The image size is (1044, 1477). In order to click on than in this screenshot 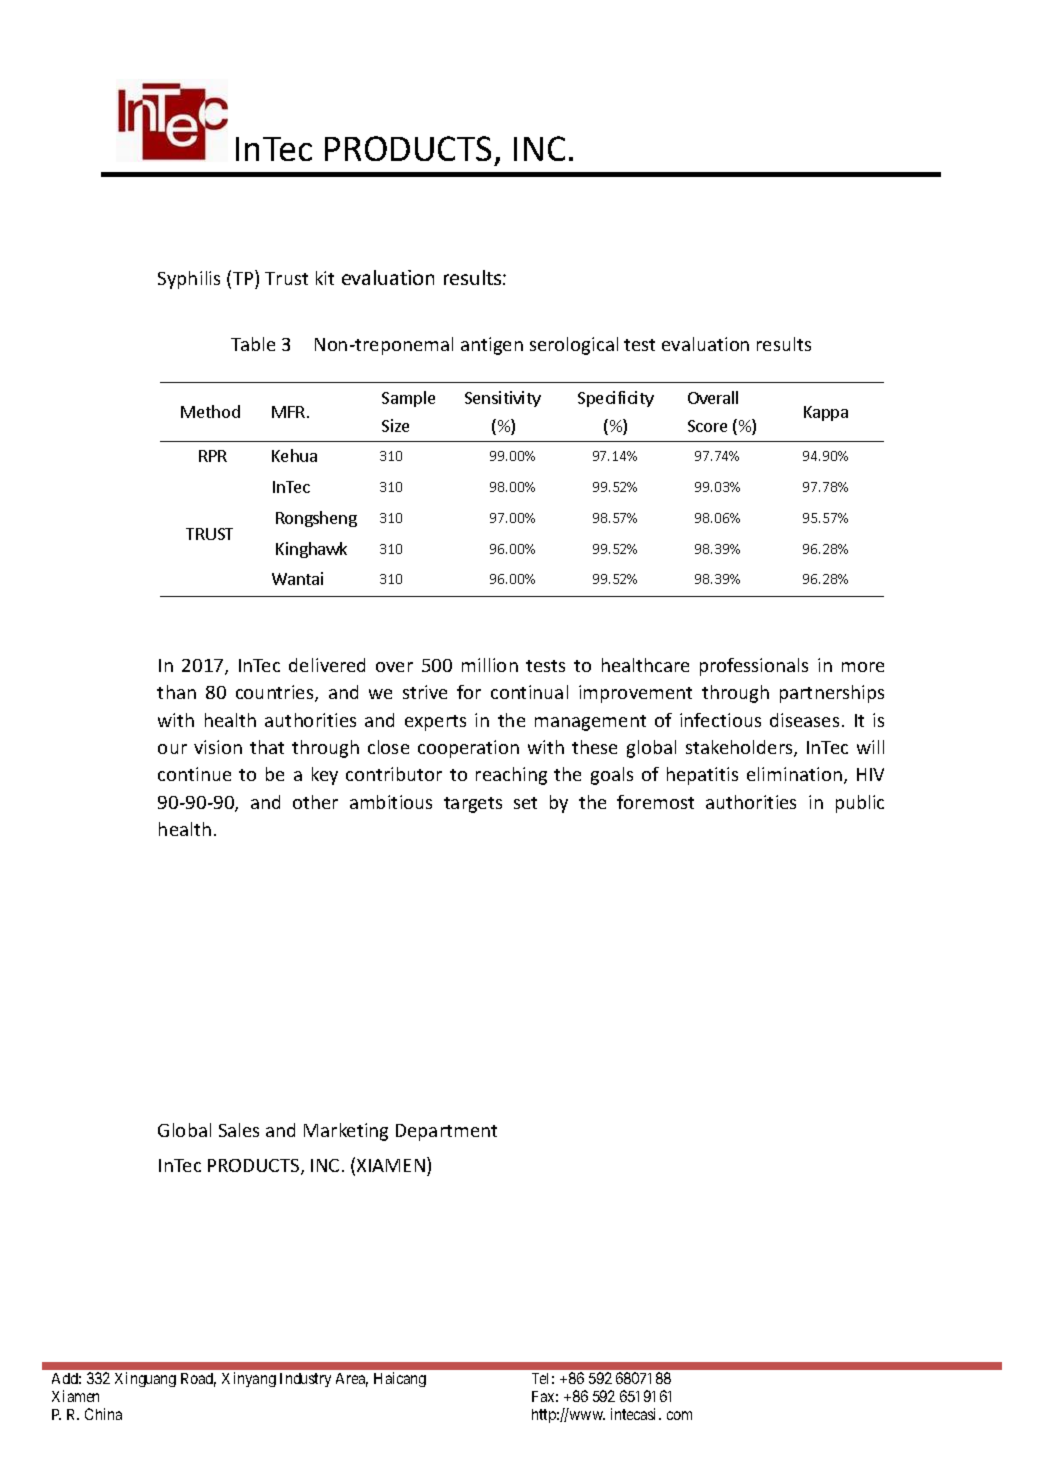, I will do `click(176, 692)`.
